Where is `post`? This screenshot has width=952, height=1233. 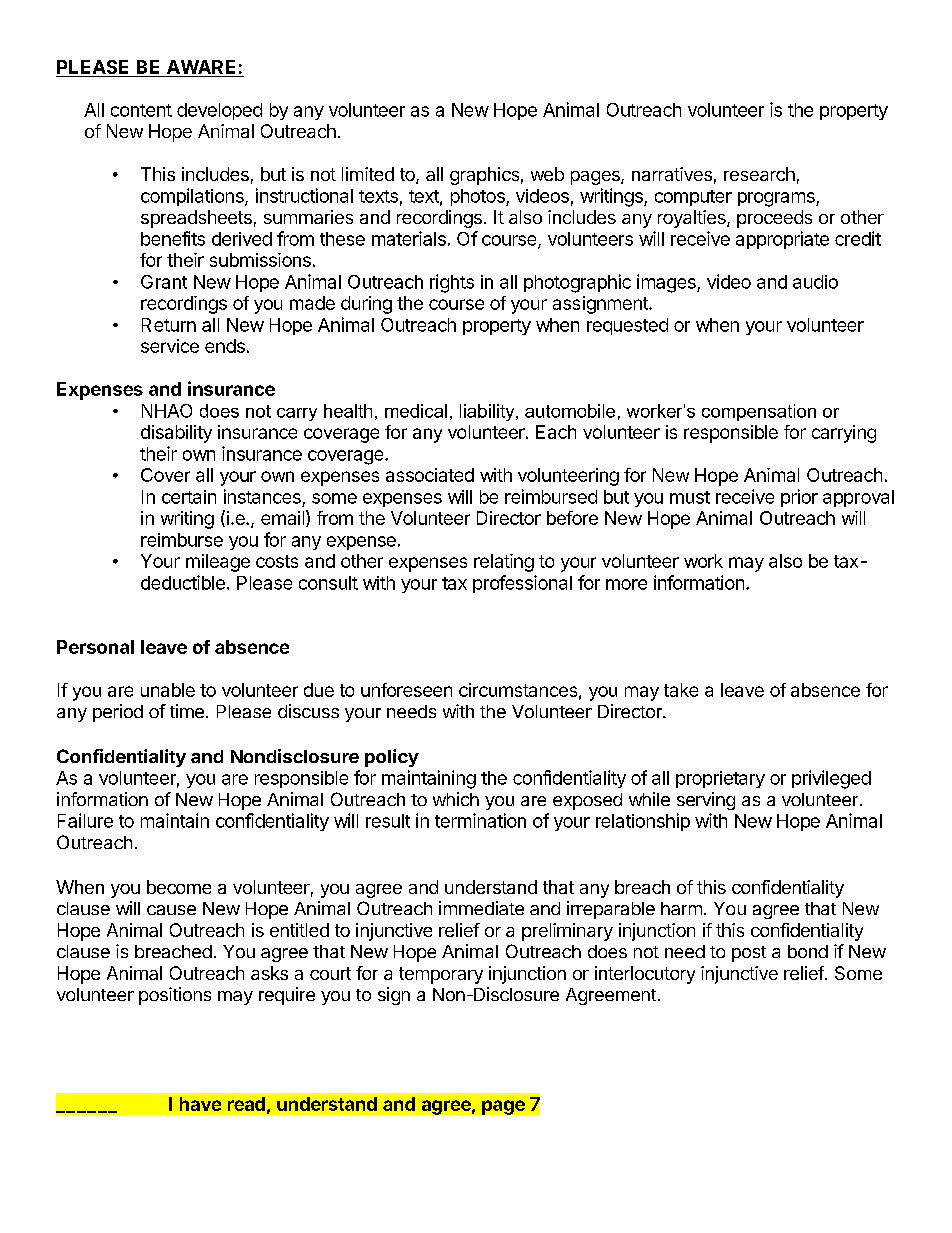 post is located at coordinates (749, 954).
